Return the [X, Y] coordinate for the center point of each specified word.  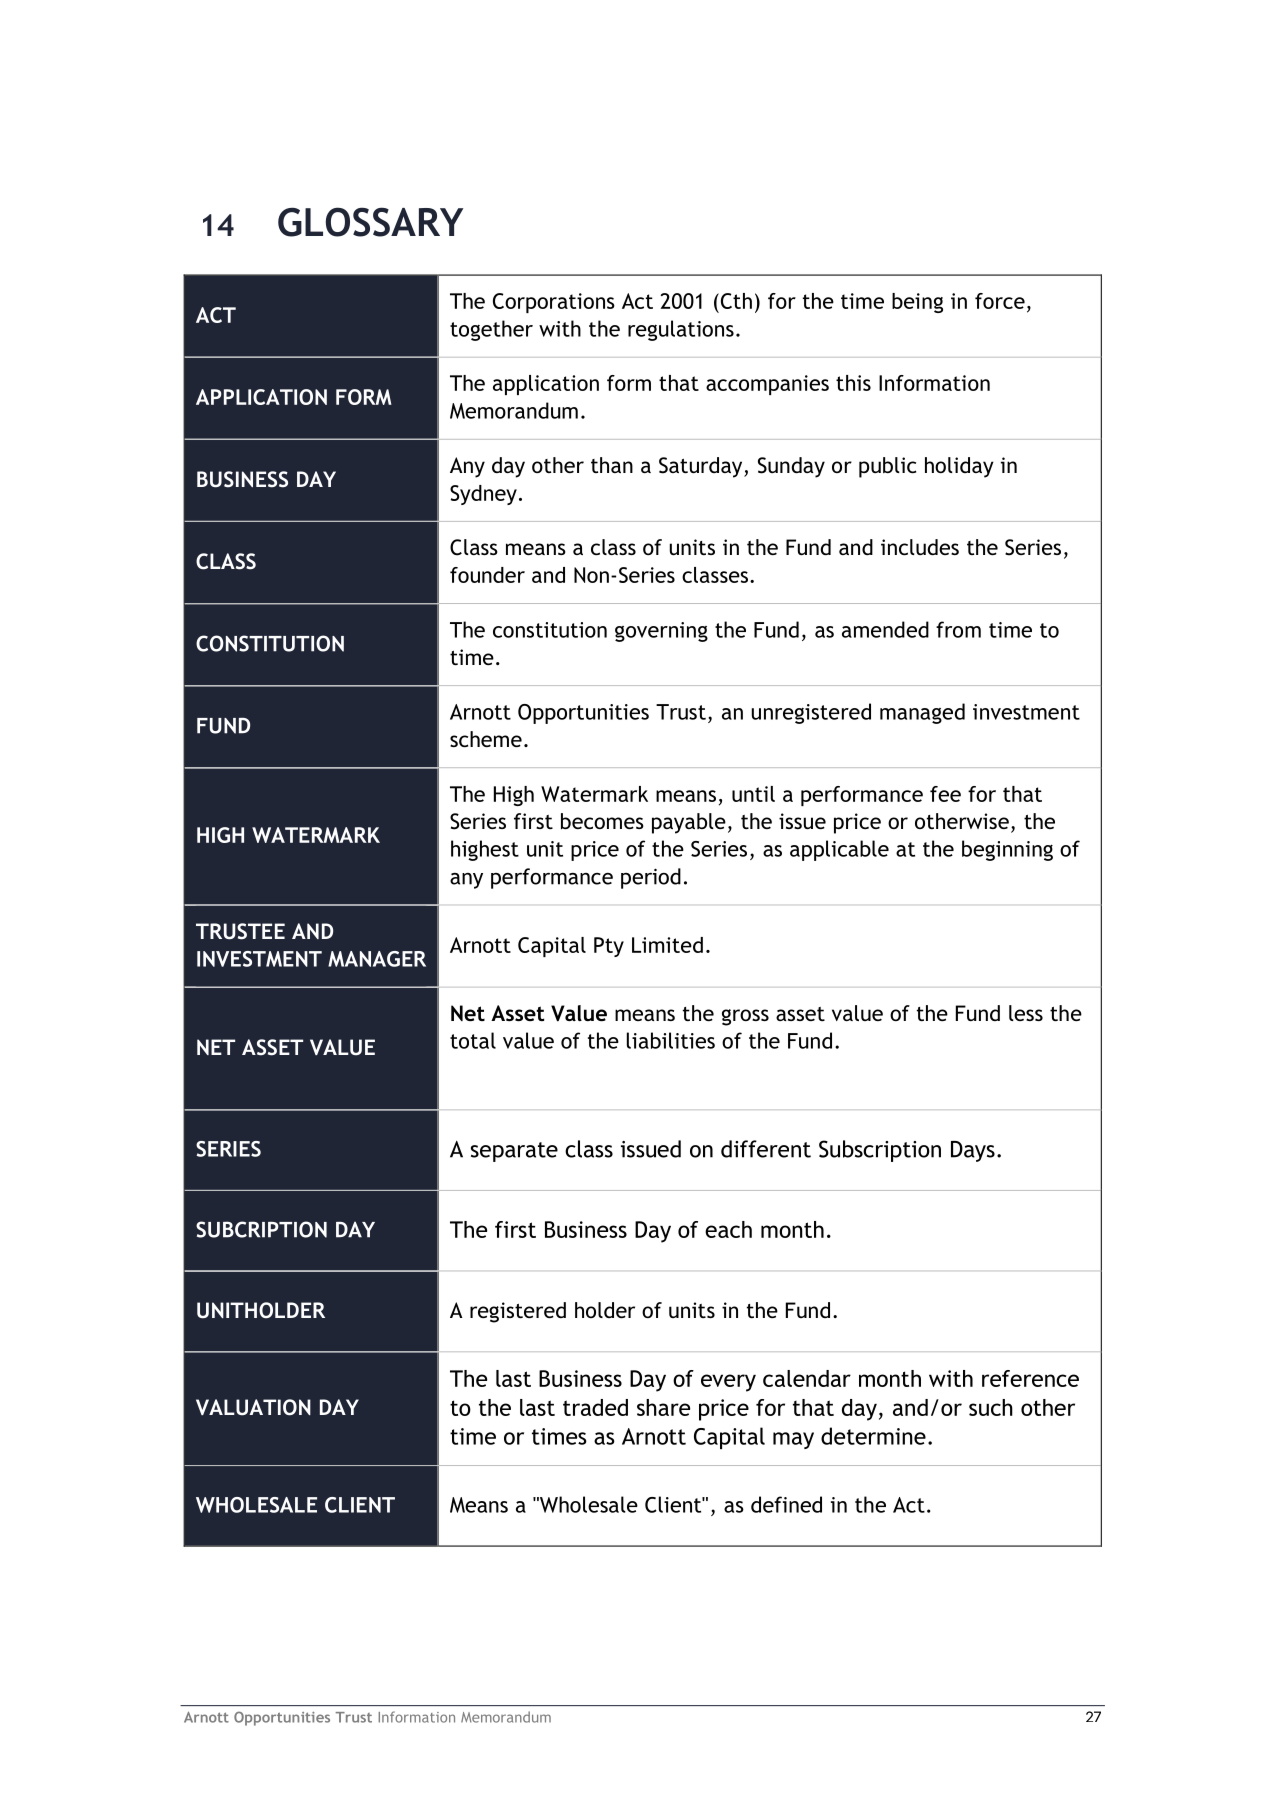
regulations [681, 330]
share [663, 1407]
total [473, 1040]
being [917, 303]
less [1026, 1013]
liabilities [671, 1040]
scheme [486, 739]
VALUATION [253, 1407]
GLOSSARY [370, 222]
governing [661, 632]
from [958, 629]
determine [873, 1436]
